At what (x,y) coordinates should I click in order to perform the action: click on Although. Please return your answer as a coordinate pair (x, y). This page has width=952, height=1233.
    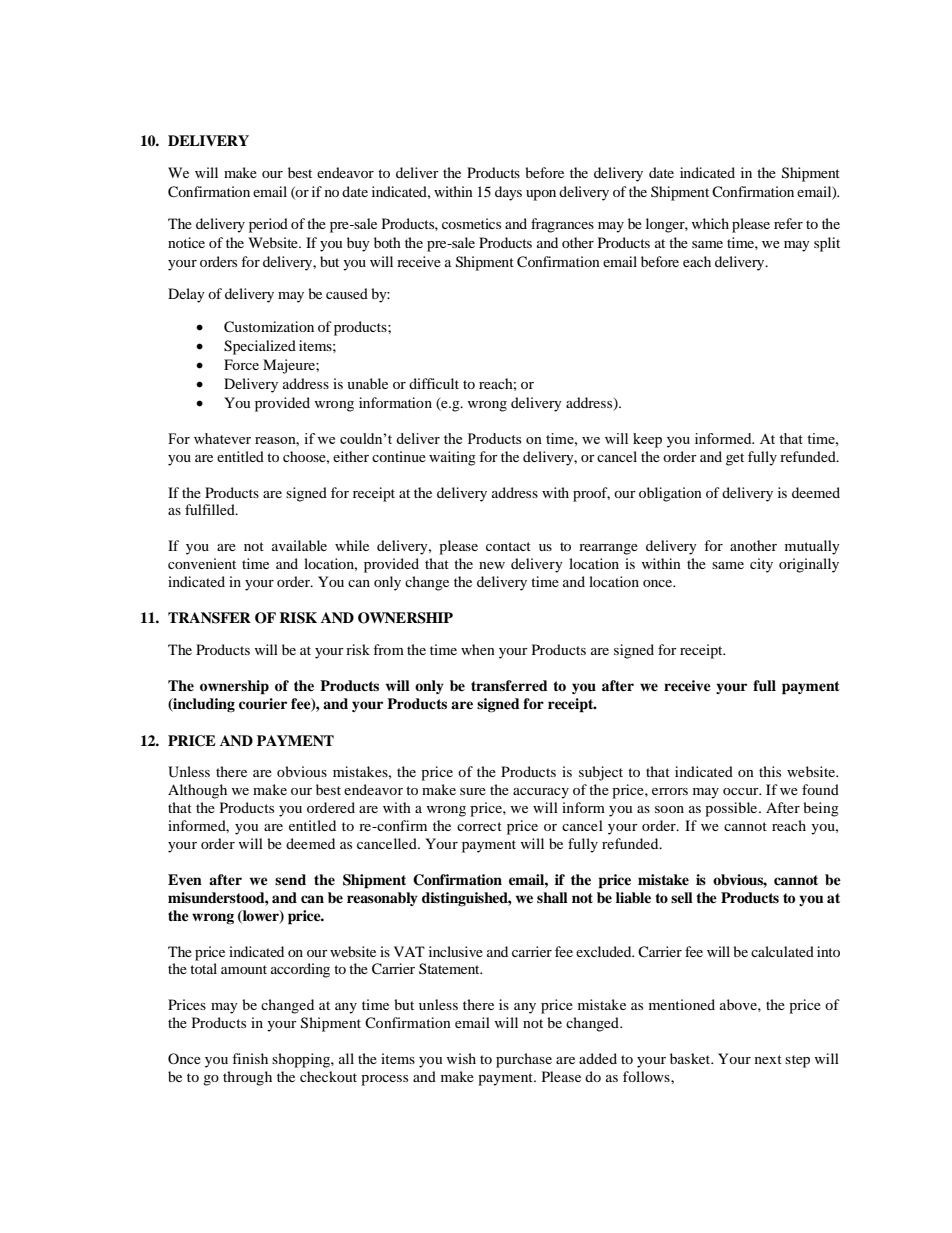
    Looking at the image, I should click on (197, 791).
